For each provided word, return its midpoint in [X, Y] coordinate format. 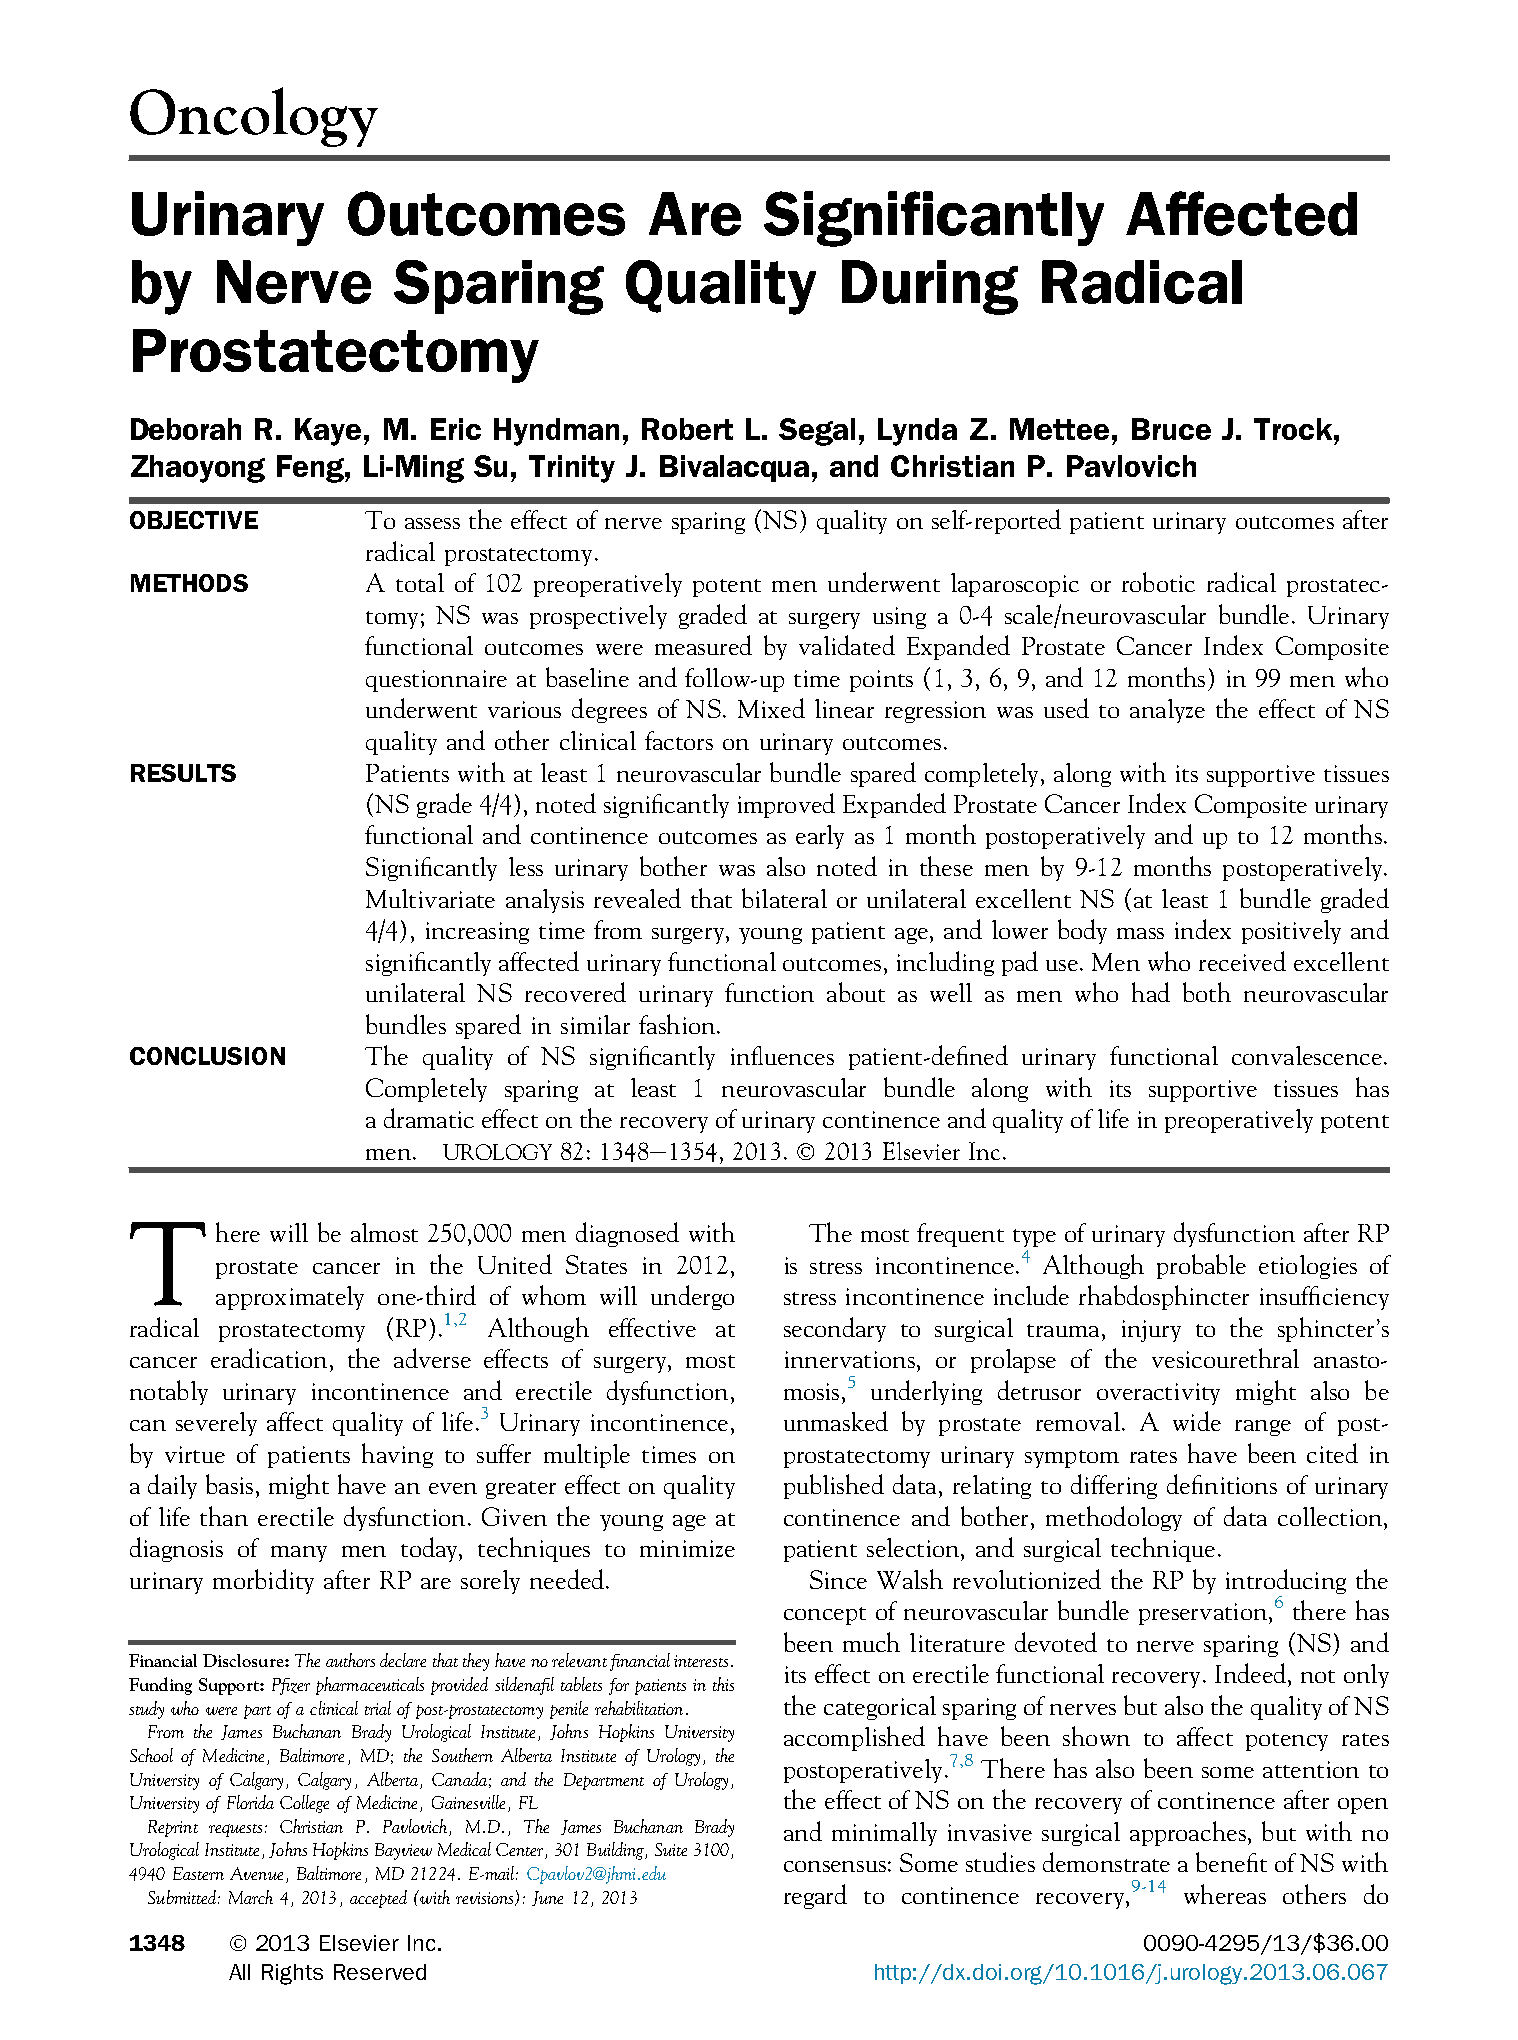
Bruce [1171, 429]
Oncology [254, 117]
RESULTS [183, 773]
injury [1151, 1331]
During [930, 287]
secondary [835, 1329]
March [251, 1897]
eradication [269, 1358]
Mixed [771, 708]
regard [815, 1896]
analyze [1167, 711]
